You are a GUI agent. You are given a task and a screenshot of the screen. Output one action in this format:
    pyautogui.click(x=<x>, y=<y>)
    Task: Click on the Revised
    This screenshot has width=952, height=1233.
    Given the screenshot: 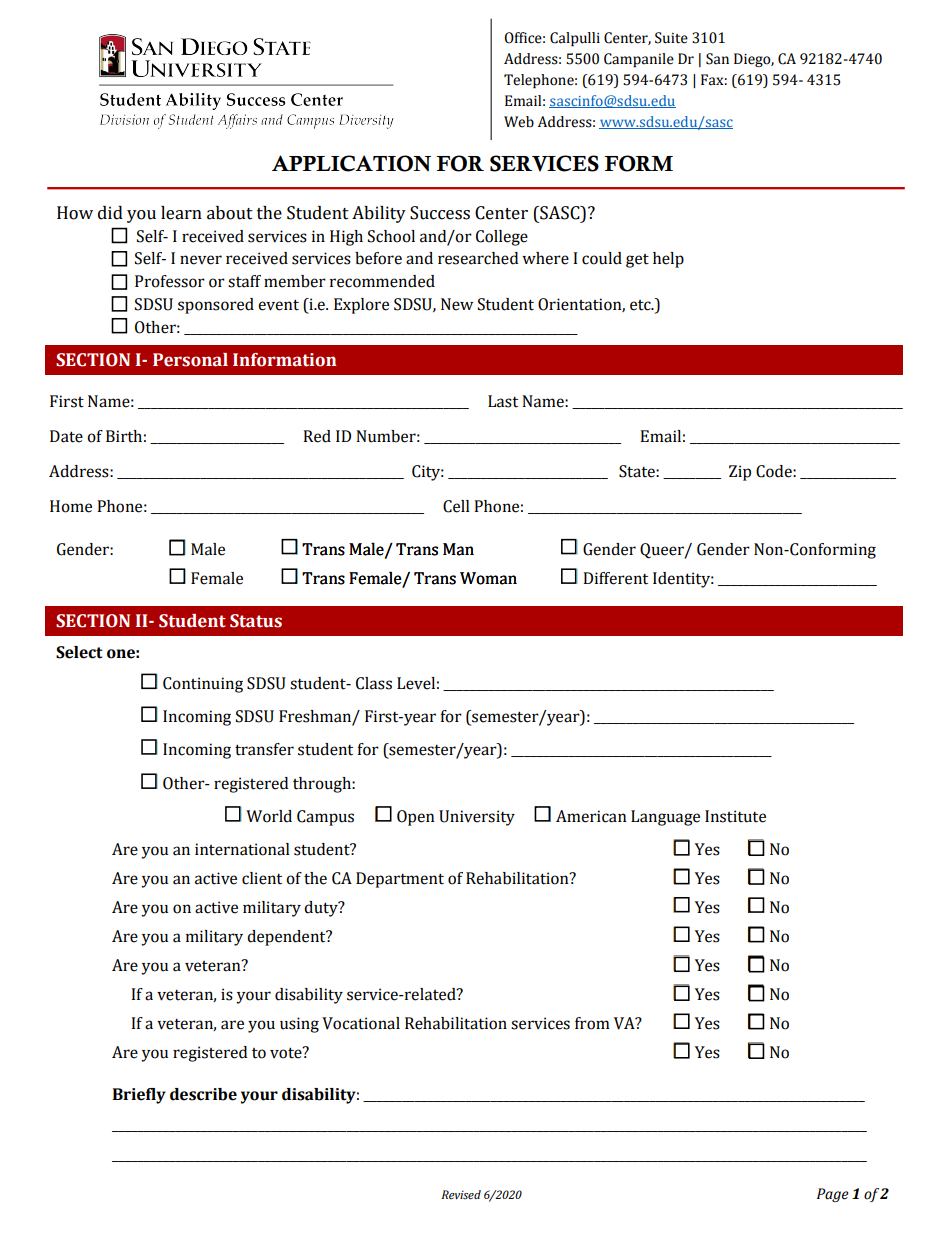 What is the action you would take?
    pyautogui.click(x=461, y=1195)
